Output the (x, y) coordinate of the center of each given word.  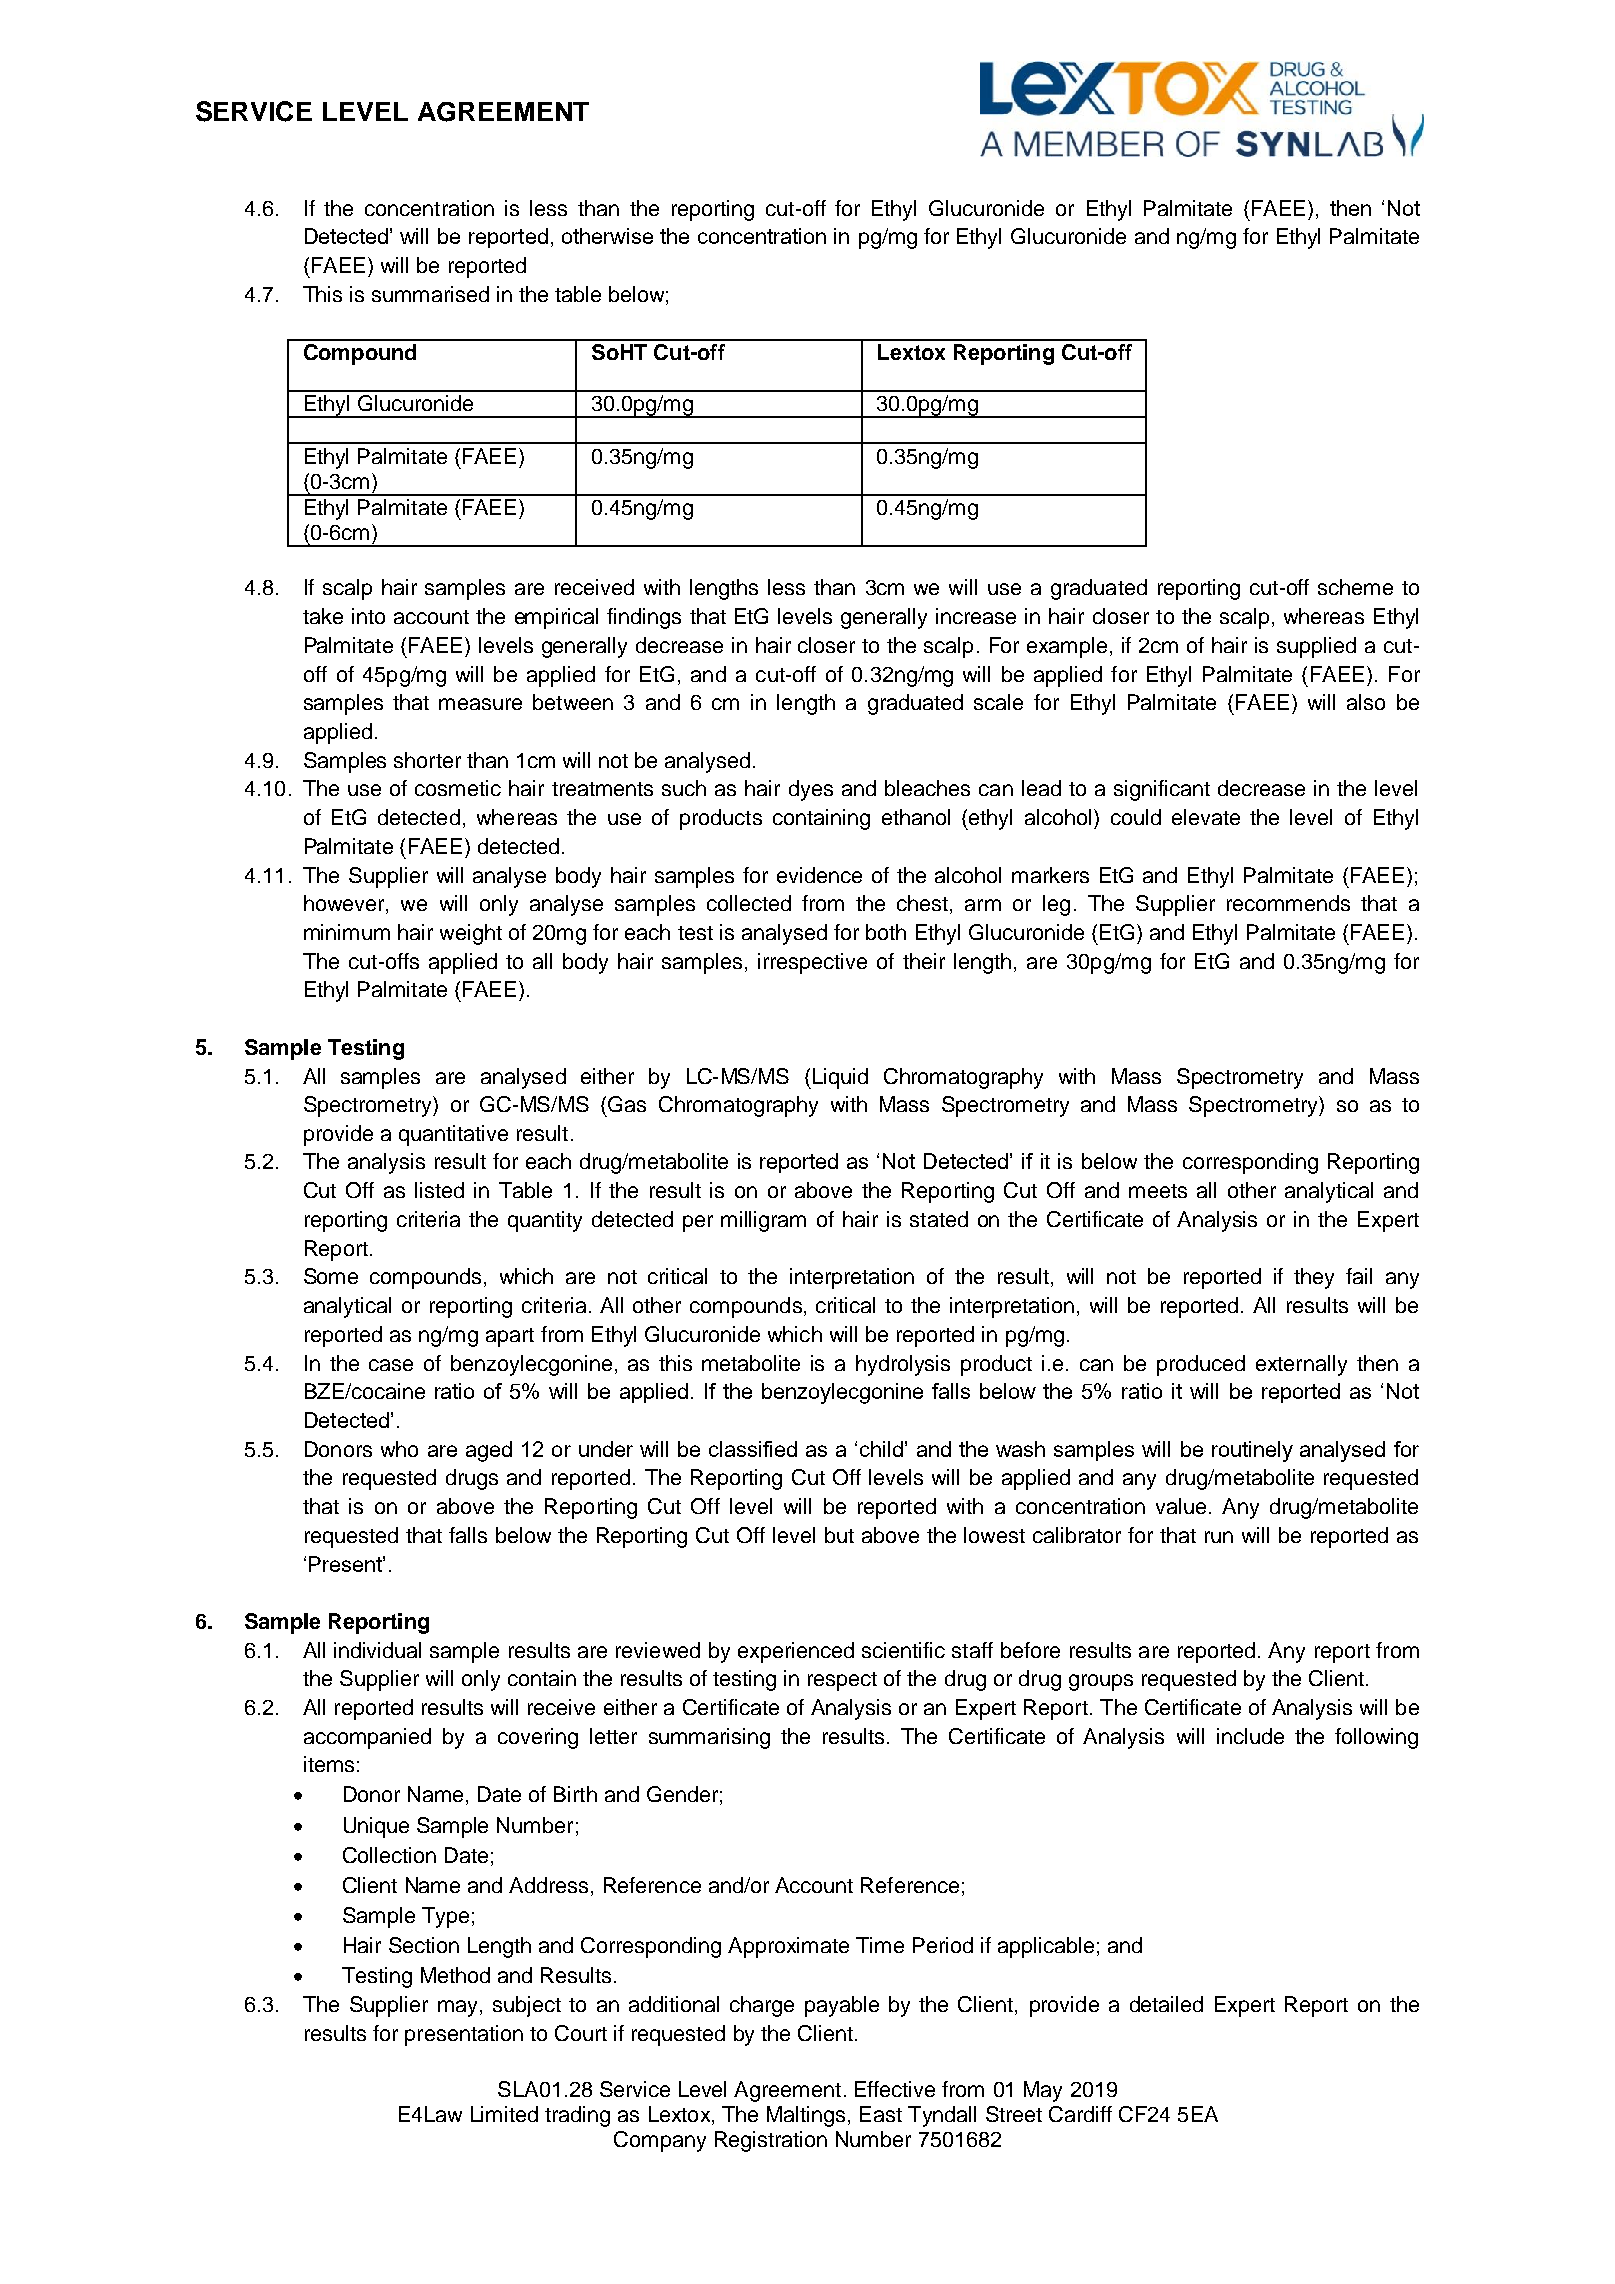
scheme (1355, 587)
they (1314, 1278)
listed (439, 1190)
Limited (504, 2114)
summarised (430, 294)
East (881, 2114)
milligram (763, 1221)
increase (976, 616)
